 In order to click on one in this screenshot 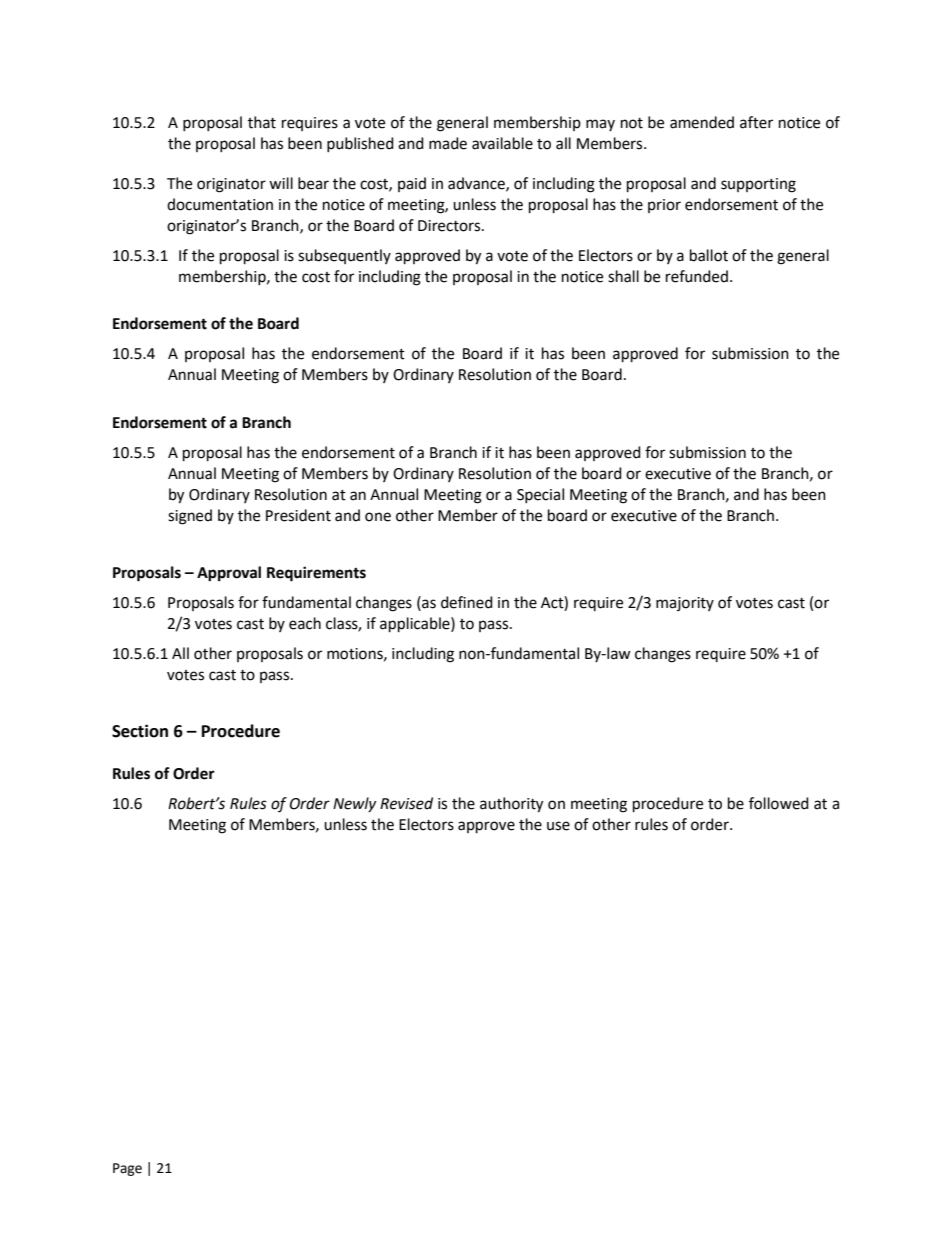, I will do `click(378, 517)`.
